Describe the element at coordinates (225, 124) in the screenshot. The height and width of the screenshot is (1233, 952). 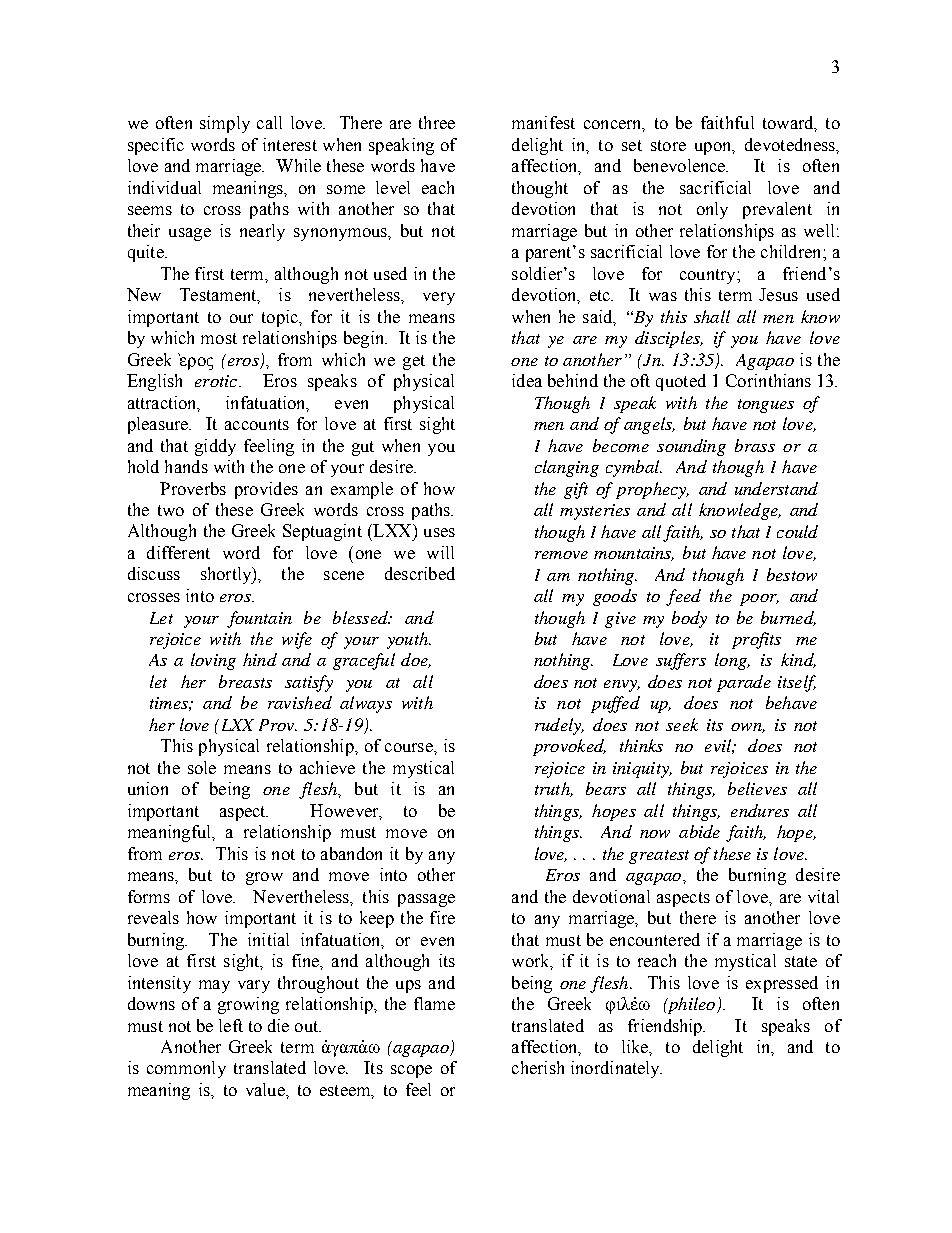
I see `simply` at that location.
